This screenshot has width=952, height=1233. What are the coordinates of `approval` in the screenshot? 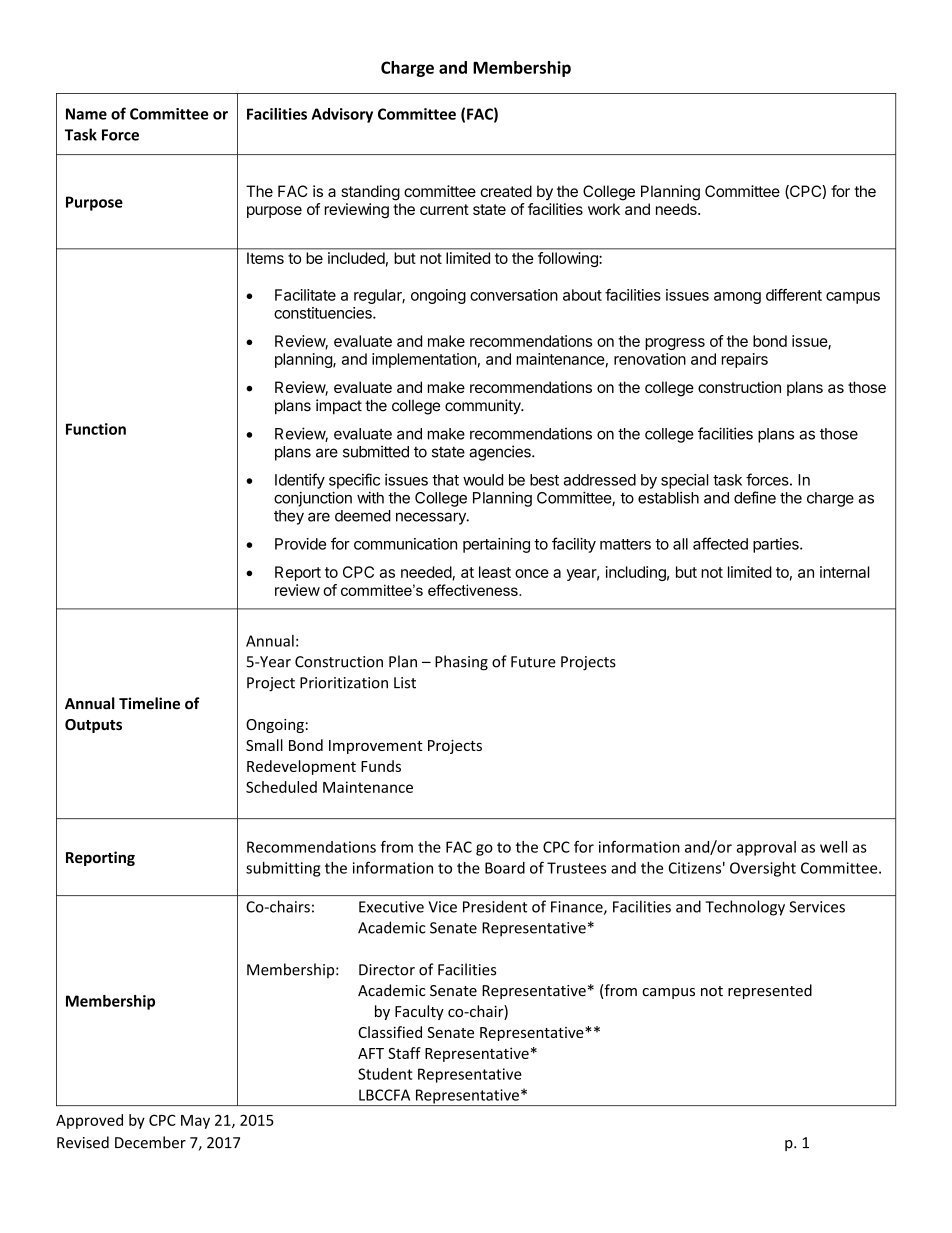 It's located at (766, 848).
